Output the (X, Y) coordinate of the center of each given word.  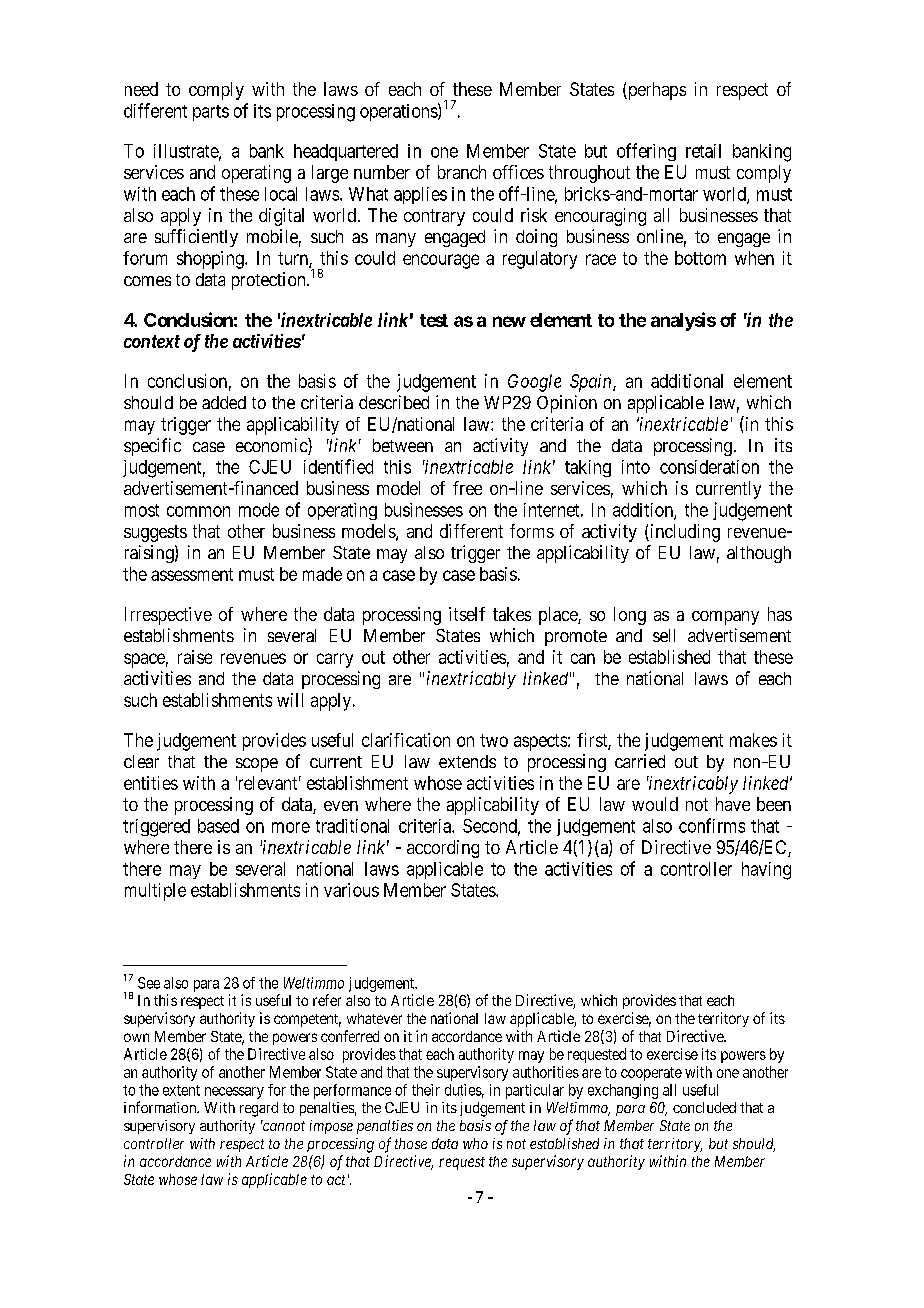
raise (195, 657)
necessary (234, 1093)
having (766, 871)
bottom (700, 258)
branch (462, 172)
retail (703, 151)
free (467, 488)
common (198, 511)
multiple (155, 892)
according (443, 849)
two (494, 740)
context (152, 341)
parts (211, 113)
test (434, 320)
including (684, 533)
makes (753, 740)
